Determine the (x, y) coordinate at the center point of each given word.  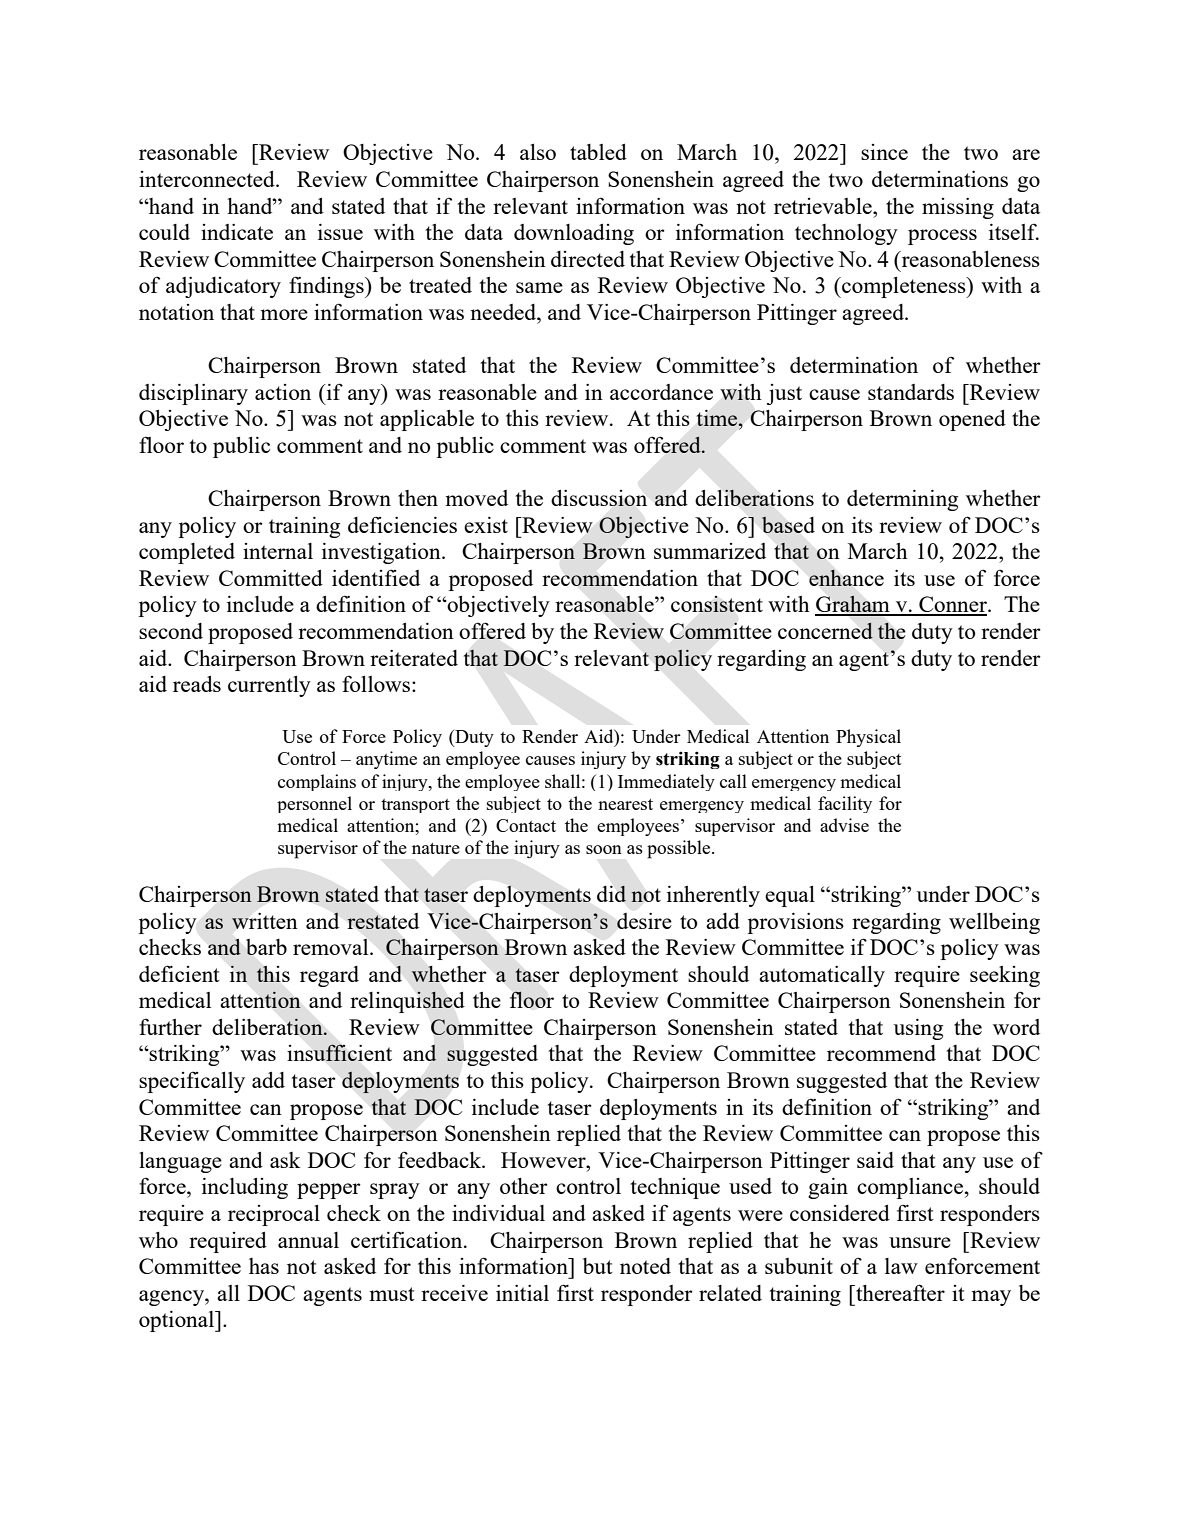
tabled (598, 152)
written (265, 921)
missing (958, 208)
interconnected (208, 179)
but (598, 1266)
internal (278, 551)
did (611, 893)
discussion (599, 498)
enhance (846, 577)
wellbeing (994, 923)
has (264, 1266)
